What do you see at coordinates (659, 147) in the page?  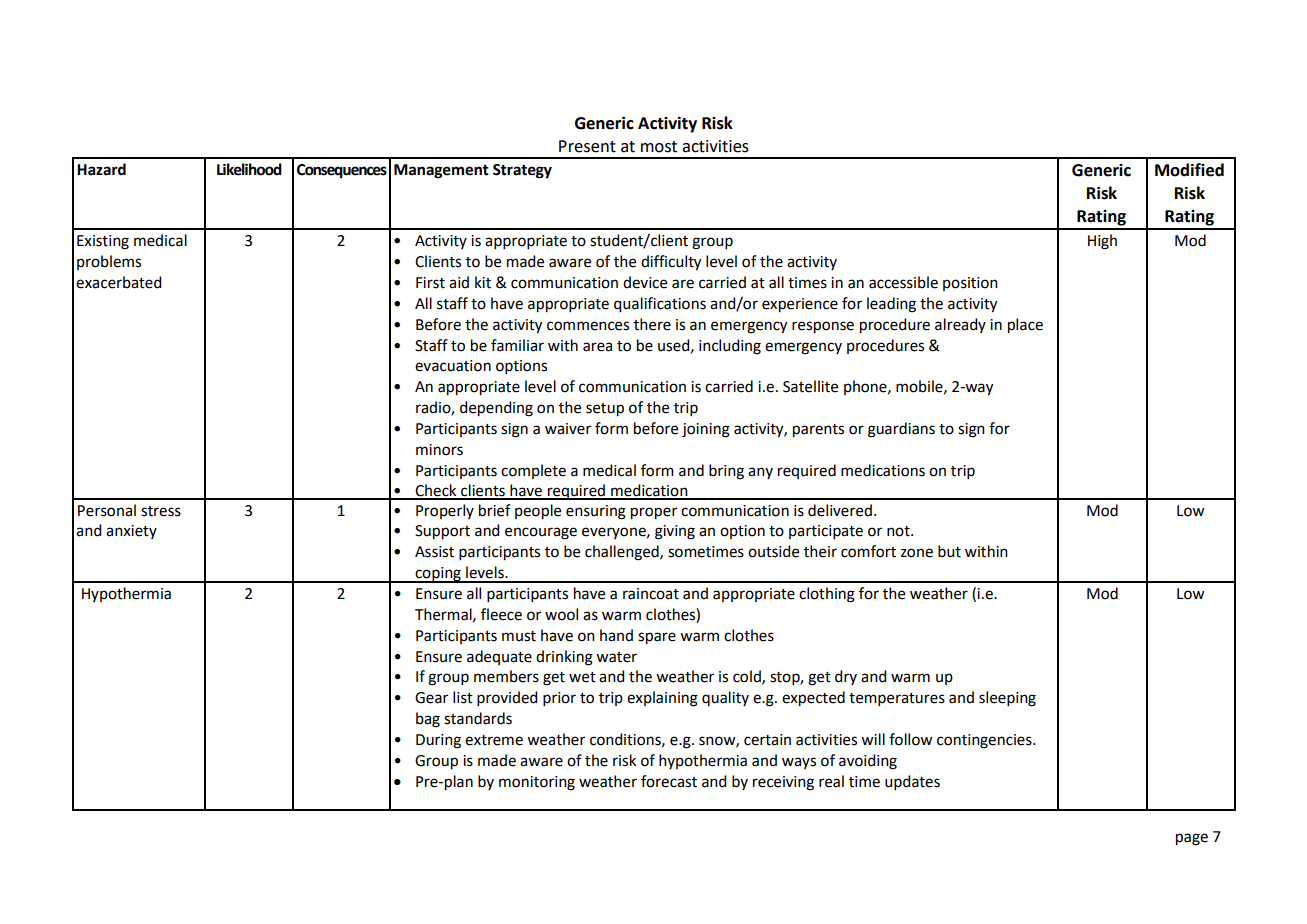 I see `most` at bounding box center [659, 147].
